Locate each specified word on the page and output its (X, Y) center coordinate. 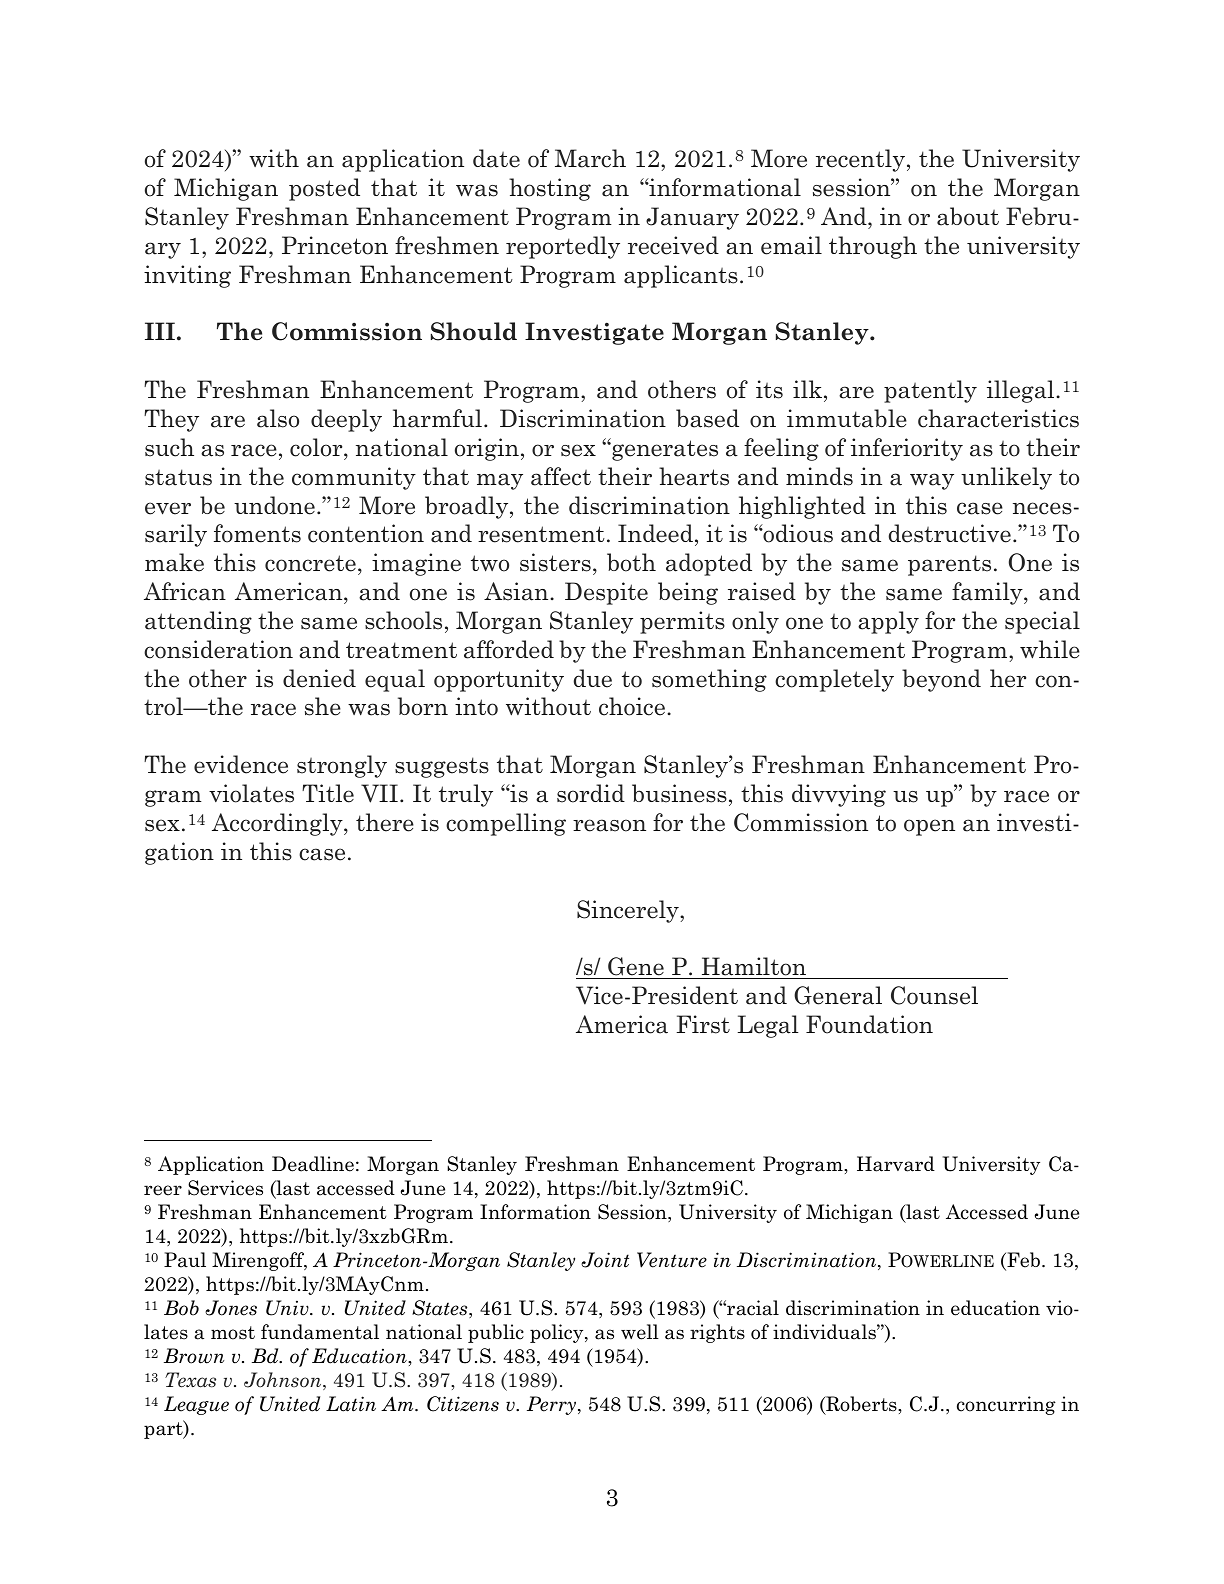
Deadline (313, 1164)
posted (324, 189)
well (640, 1332)
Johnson (284, 1381)
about (968, 216)
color (317, 447)
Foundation (869, 1024)
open (929, 827)
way (932, 481)
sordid (591, 793)
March (590, 158)
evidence (241, 764)
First (703, 1024)
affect (561, 476)
